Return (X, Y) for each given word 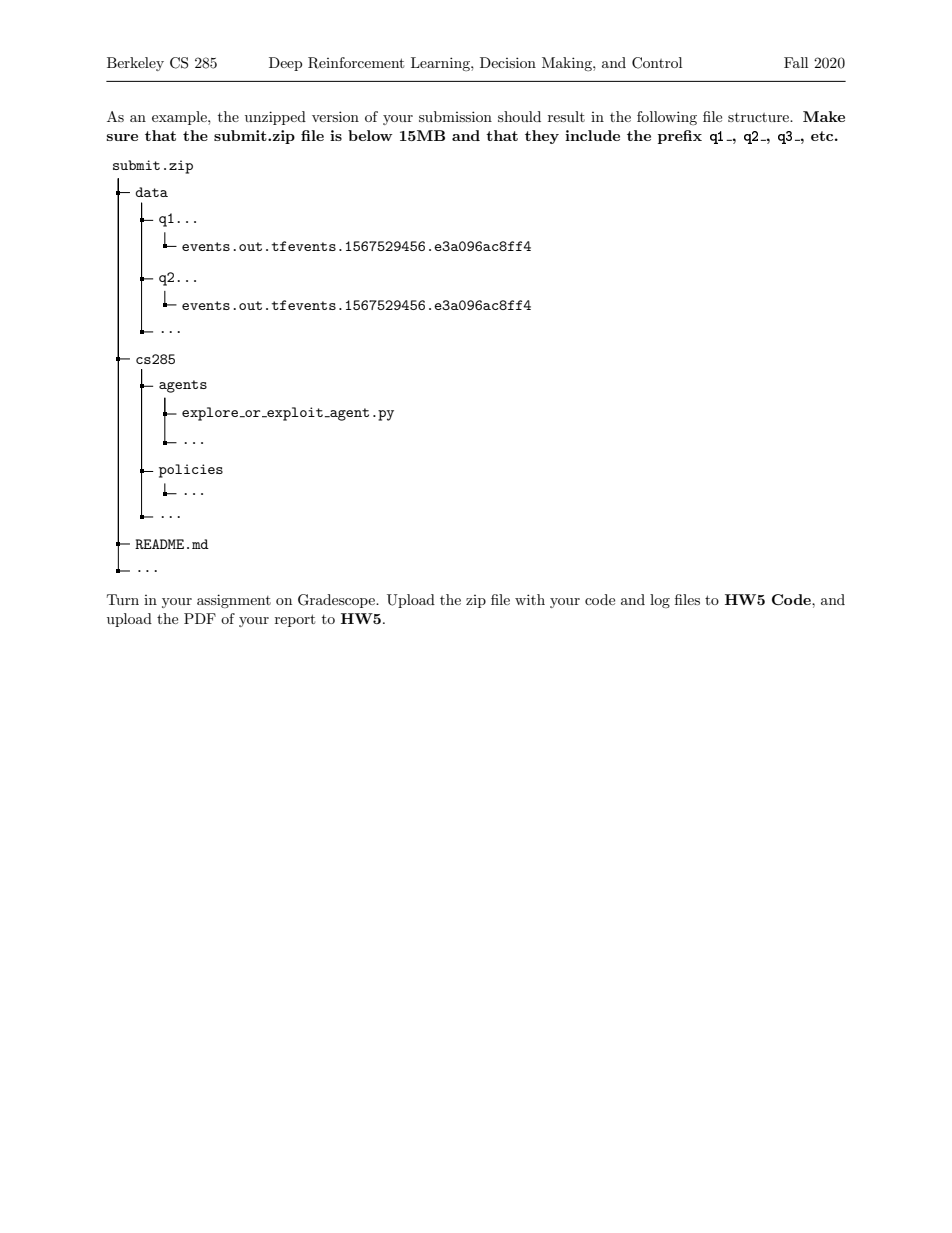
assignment (234, 601)
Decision (508, 62)
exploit (294, 414)
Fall (796, 62)
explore (210, 414)
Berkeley (135, 64)
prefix (680, 137)
